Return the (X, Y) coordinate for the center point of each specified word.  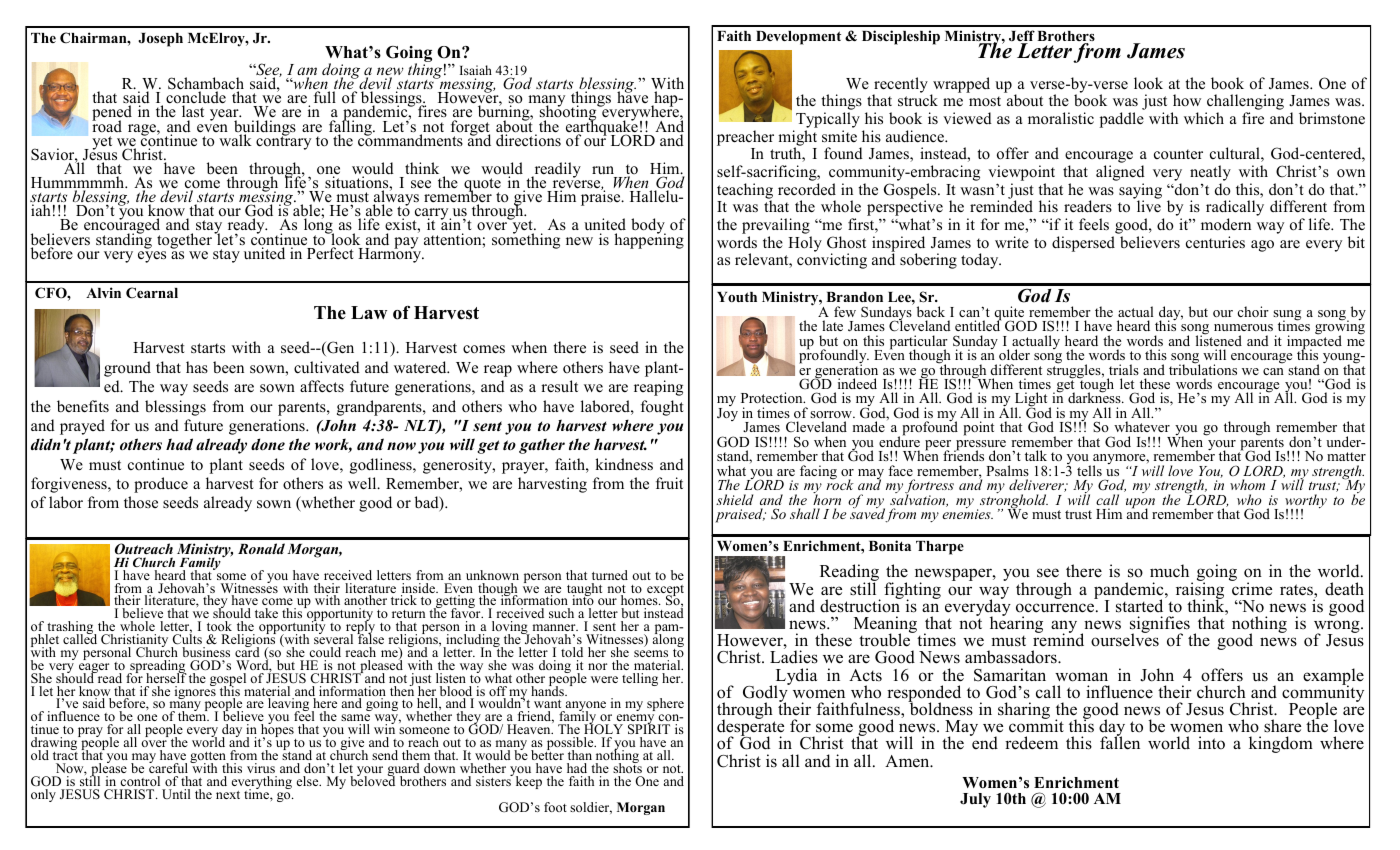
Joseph (160, 40)
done (268, 444)
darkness (1095, 397)
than (580, 755)
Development (798, 38)
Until (176, 794)
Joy (727, 414)
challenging (1244, 103)
